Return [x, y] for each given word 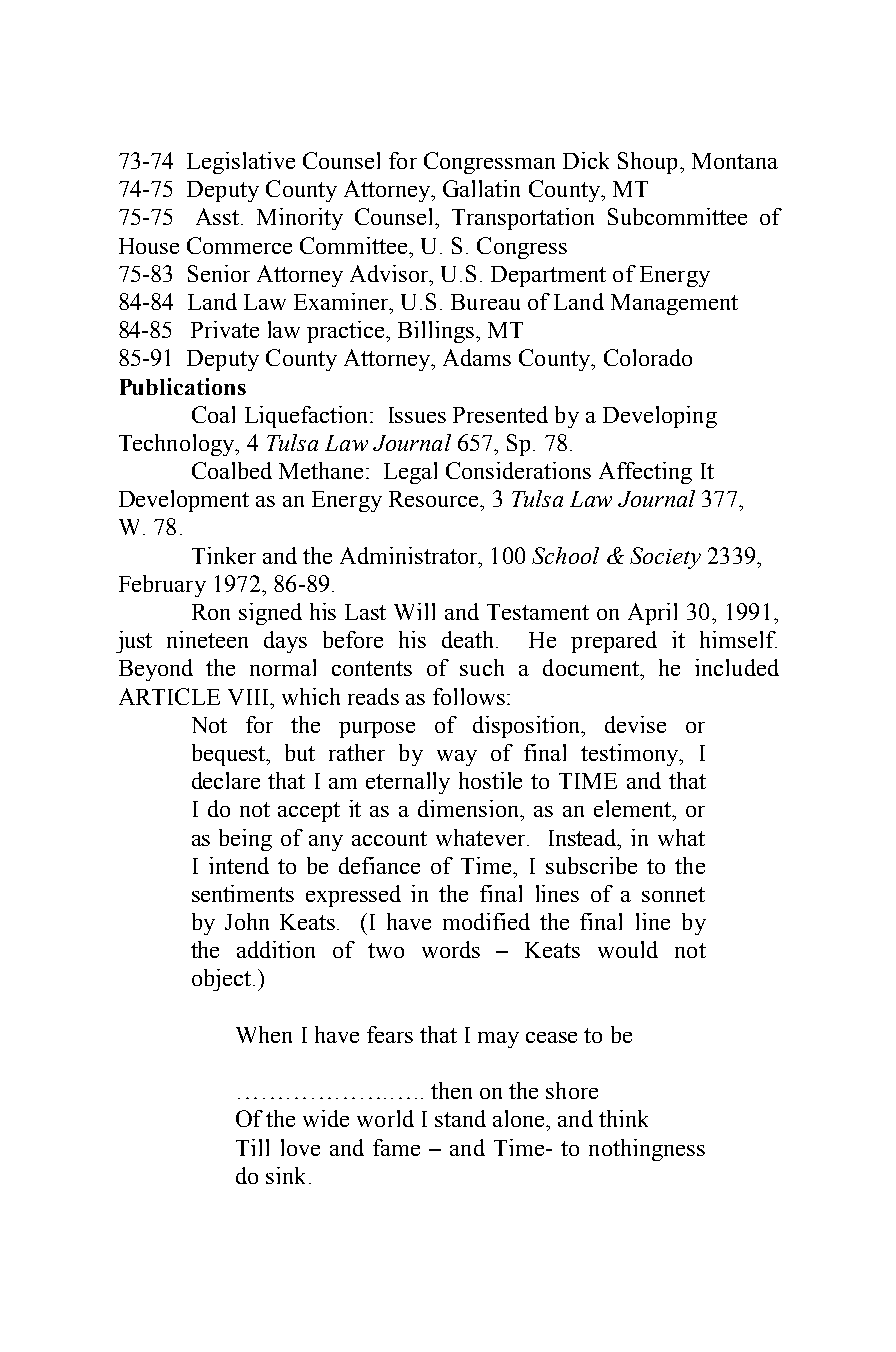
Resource [435, 499]
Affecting [645, 473]
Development [184, 501]
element [633, 808]
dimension [470, 808]
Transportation [523, 219]
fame [396, 1147]
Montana [735, 161]
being [245, 840]
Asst [219, 216]
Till [252, 1147]
